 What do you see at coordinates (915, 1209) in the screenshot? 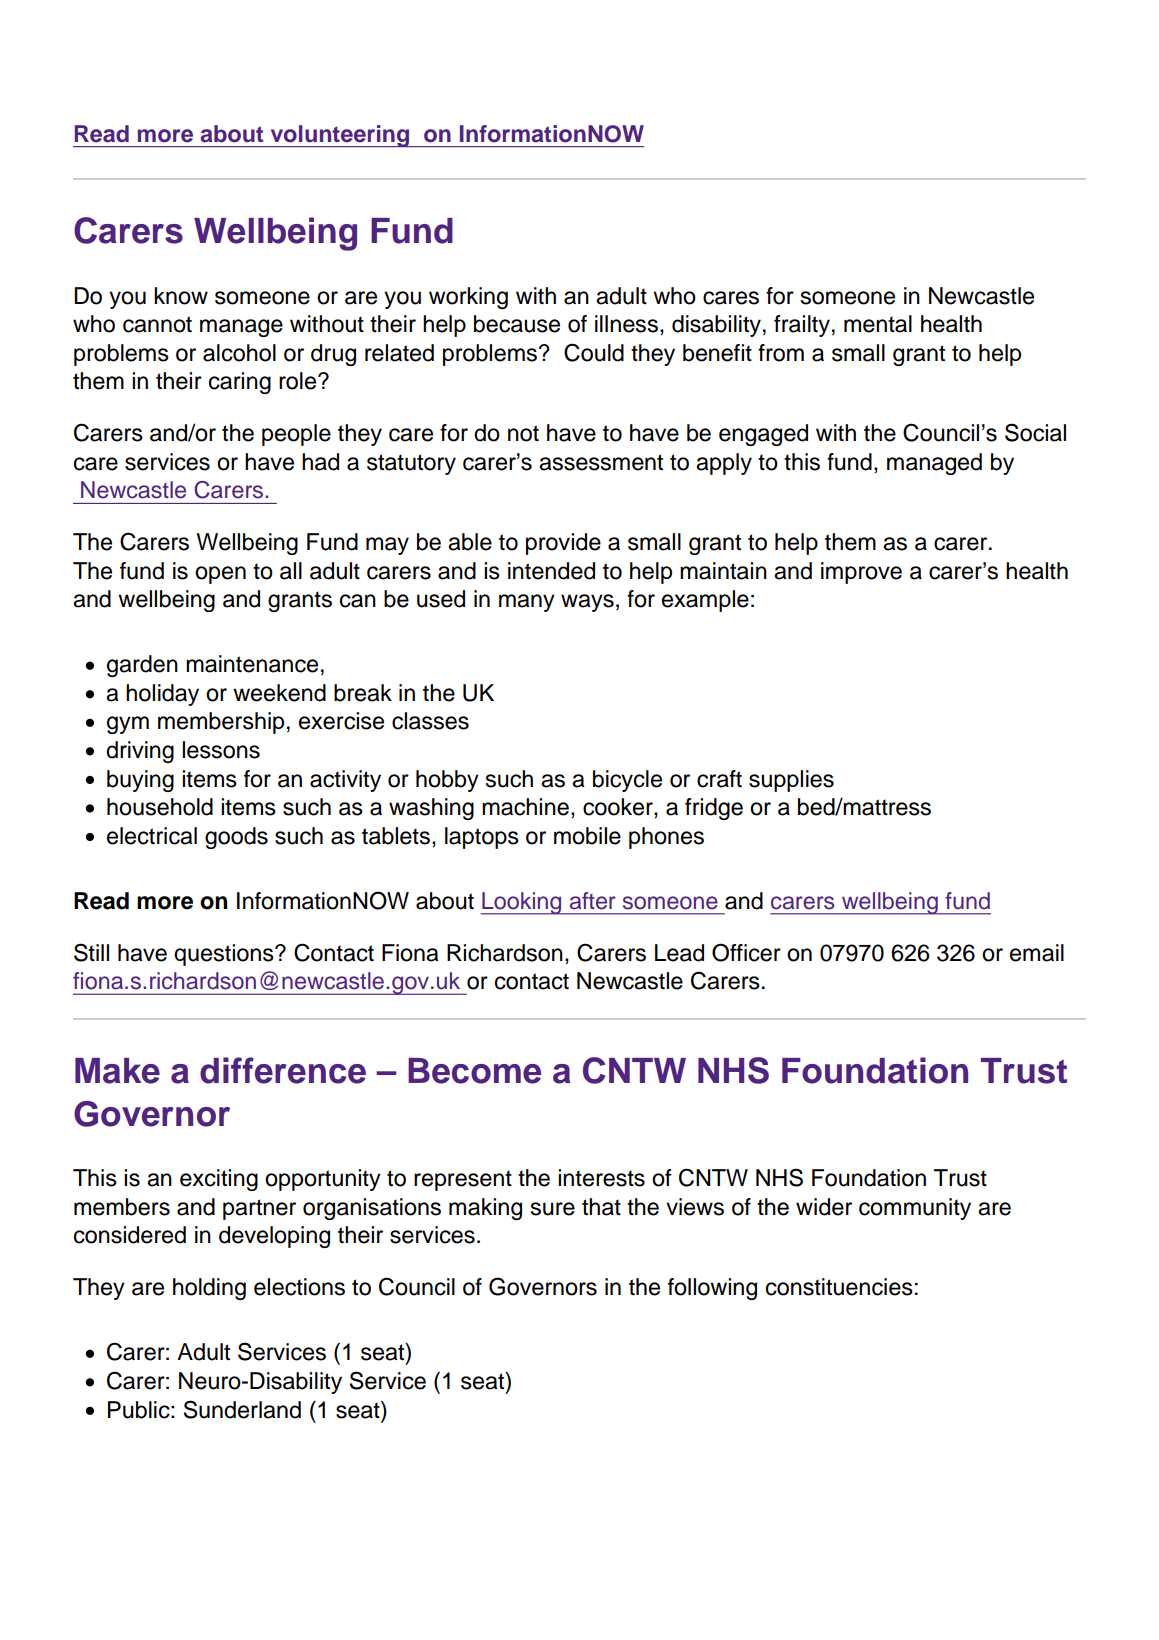
I see `community` at bounding box center [915, 1209].
